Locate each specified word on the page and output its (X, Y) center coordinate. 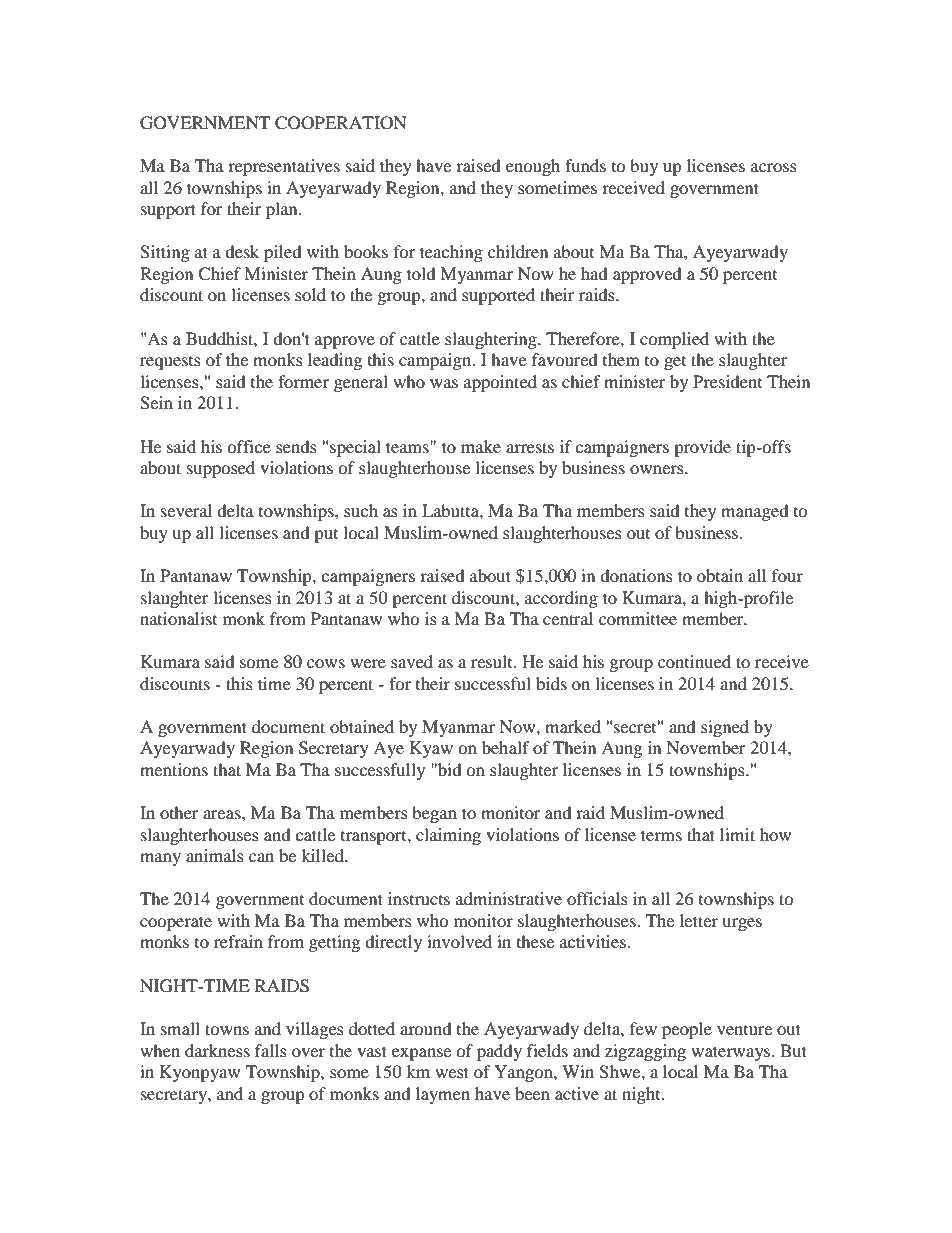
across (774, 167)
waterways (732, 1053)
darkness (217, 1050)
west (452, 1072)
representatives (284, 167)
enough (533, 167)
